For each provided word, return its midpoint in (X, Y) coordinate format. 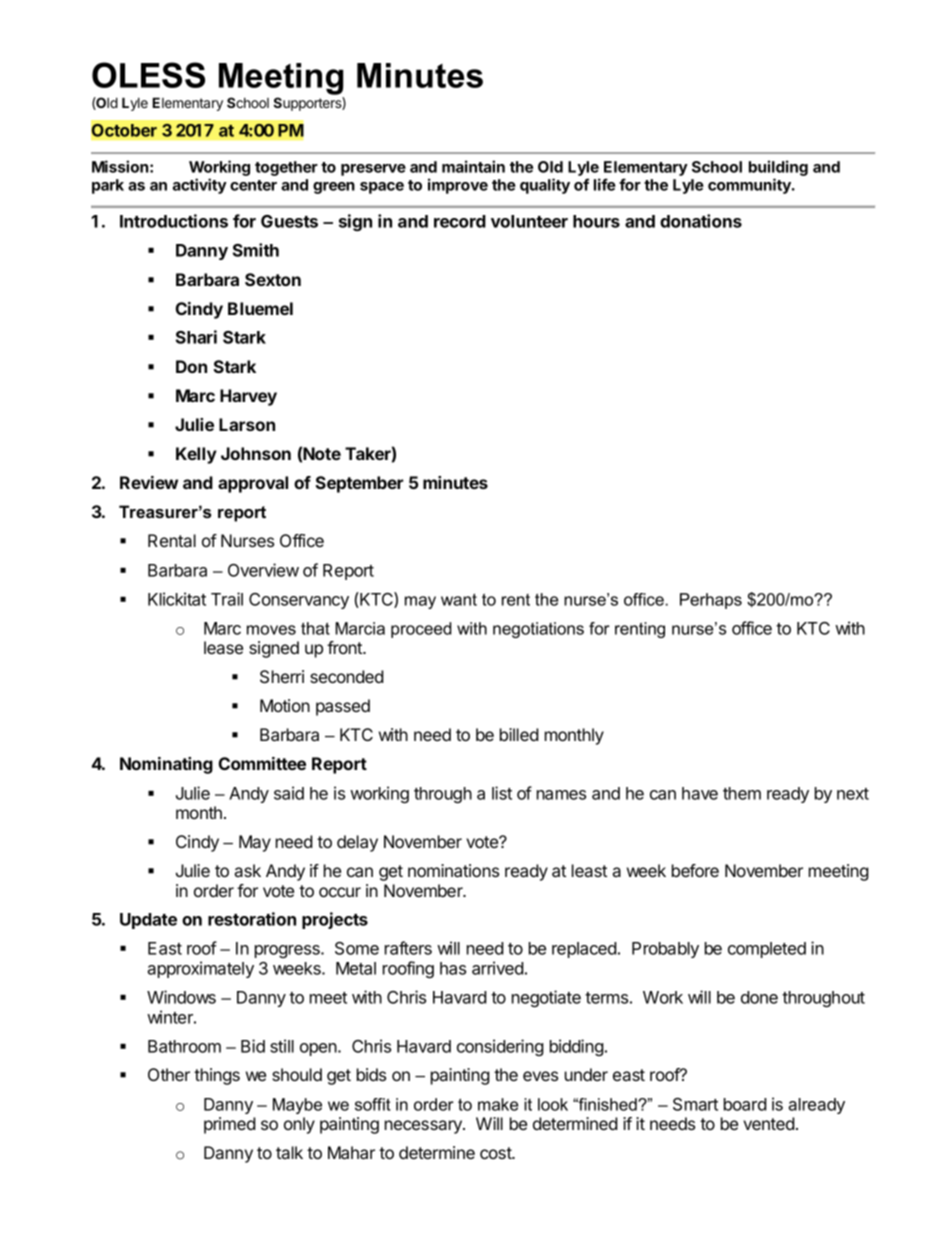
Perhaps (711, 601)
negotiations (538, 630)
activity (200, 186)
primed (230, 1125)
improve (458, 186)
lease (223, 647)
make (498, 1104)
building (778, 168)
